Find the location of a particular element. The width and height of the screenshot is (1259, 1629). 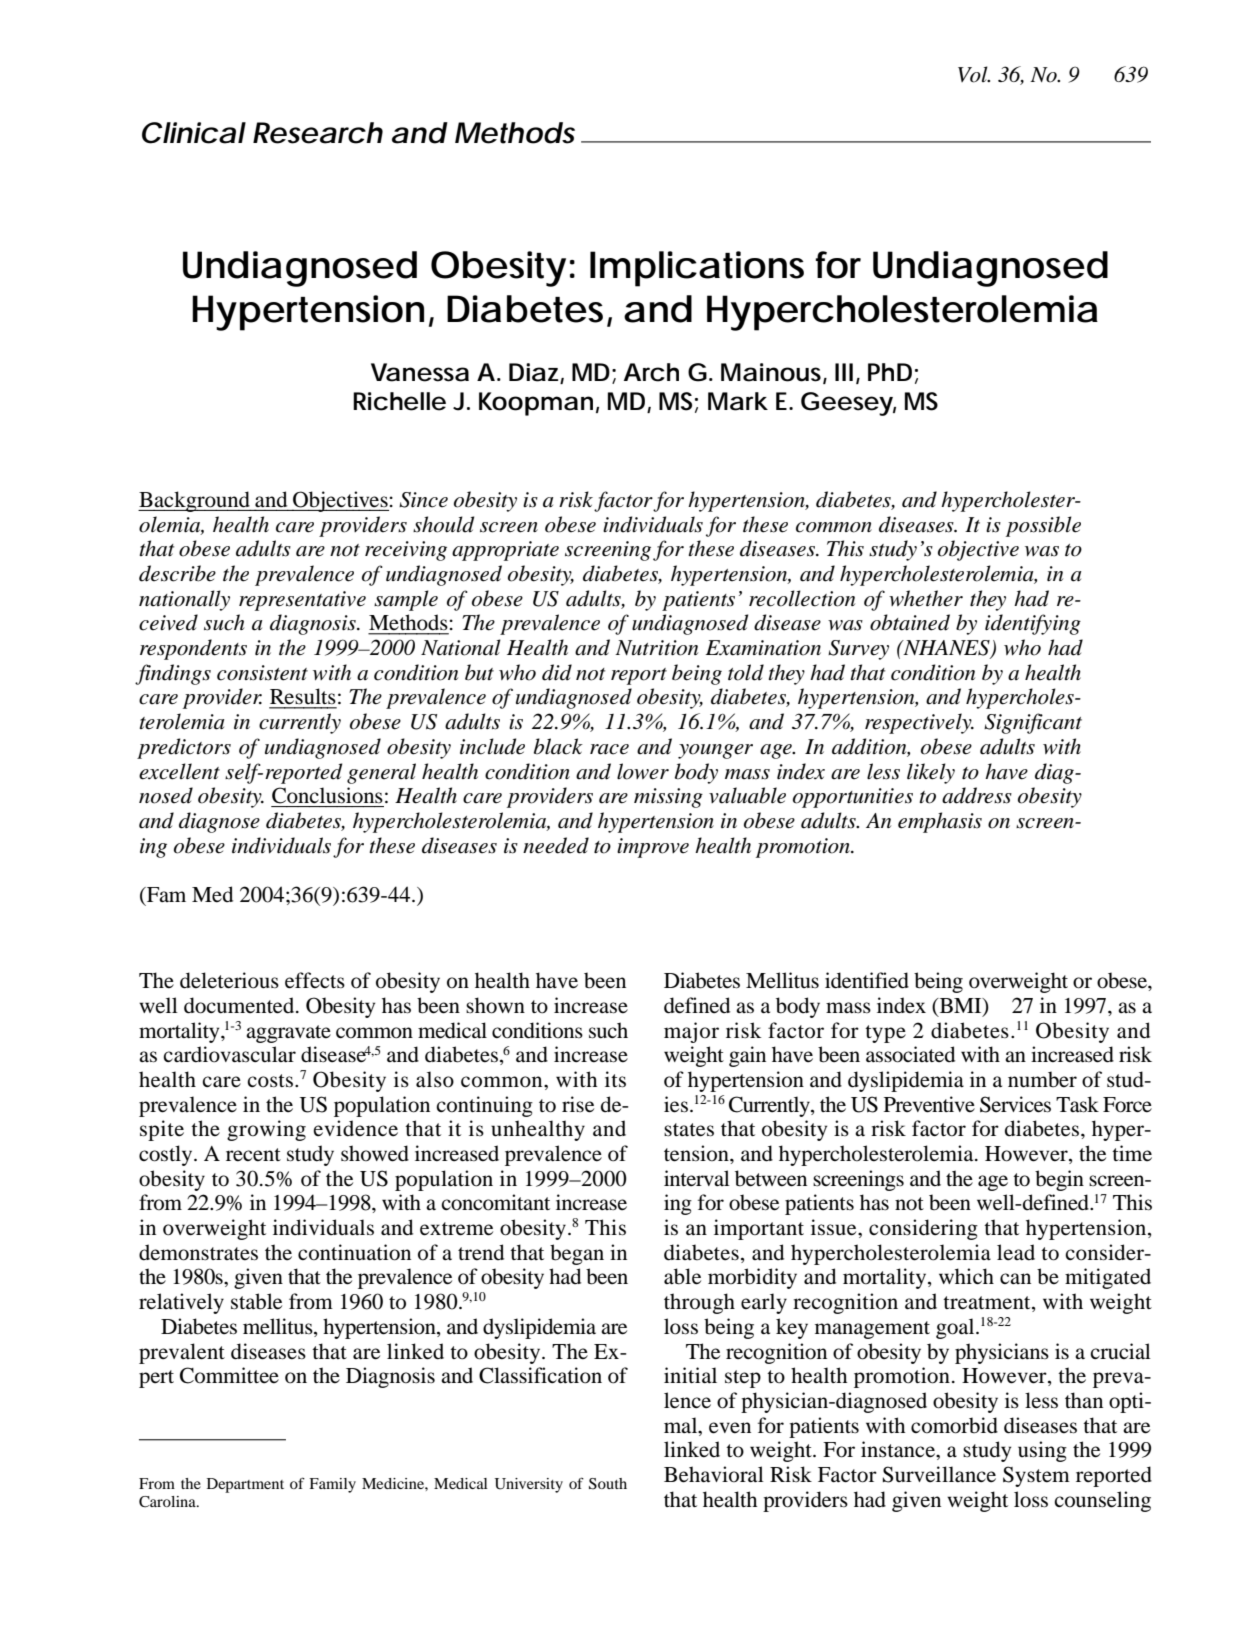

missing is located at coordinates (668, 798).
